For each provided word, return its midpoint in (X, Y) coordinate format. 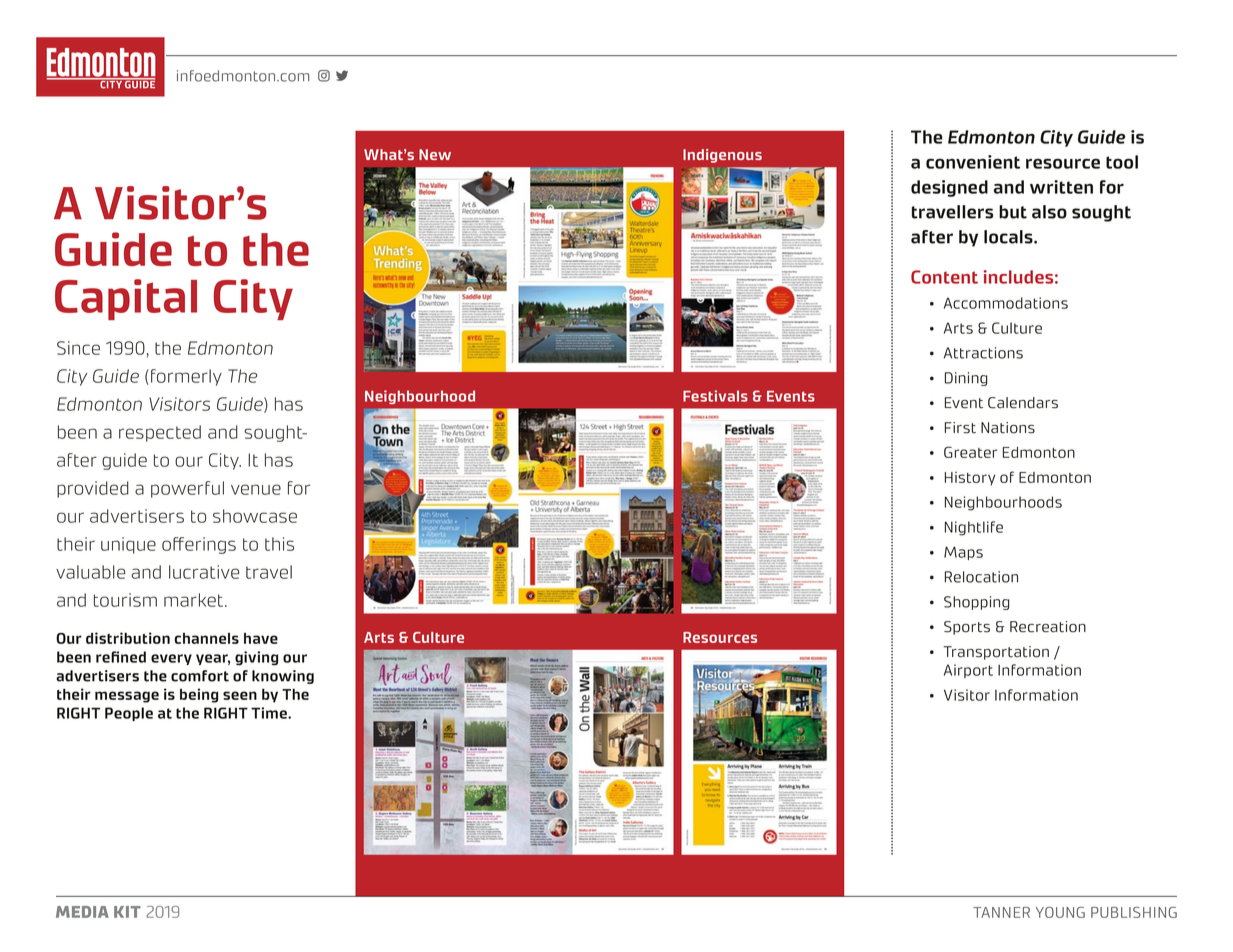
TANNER (1001, 912)
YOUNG (1060, 912)
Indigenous (722, 156)
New (435, 154)
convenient (973, 162)
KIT (127, 912)
